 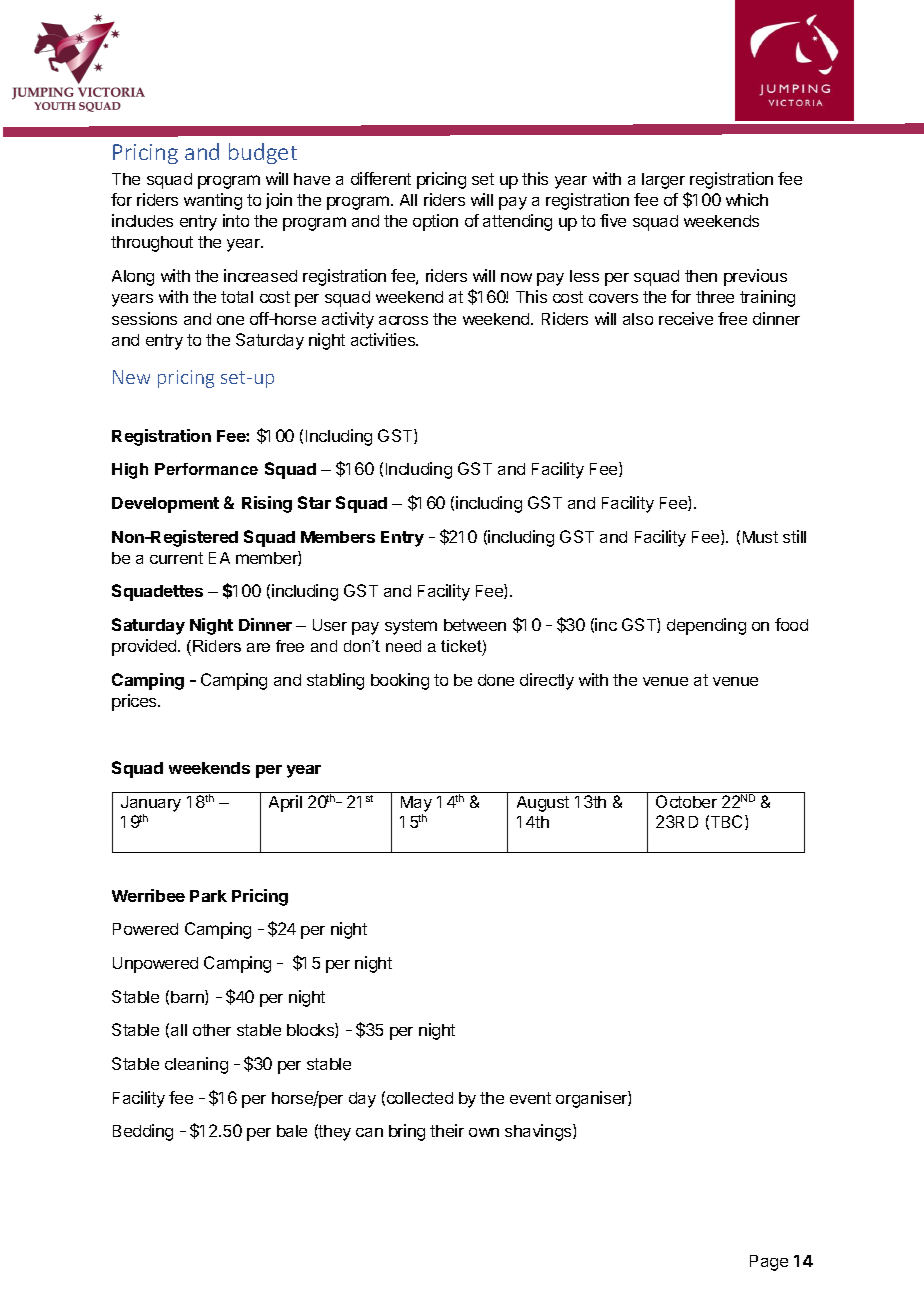 What do you see at coordinates (747, 199) in the document?
I see `which` at bounding box center [747, 199].
